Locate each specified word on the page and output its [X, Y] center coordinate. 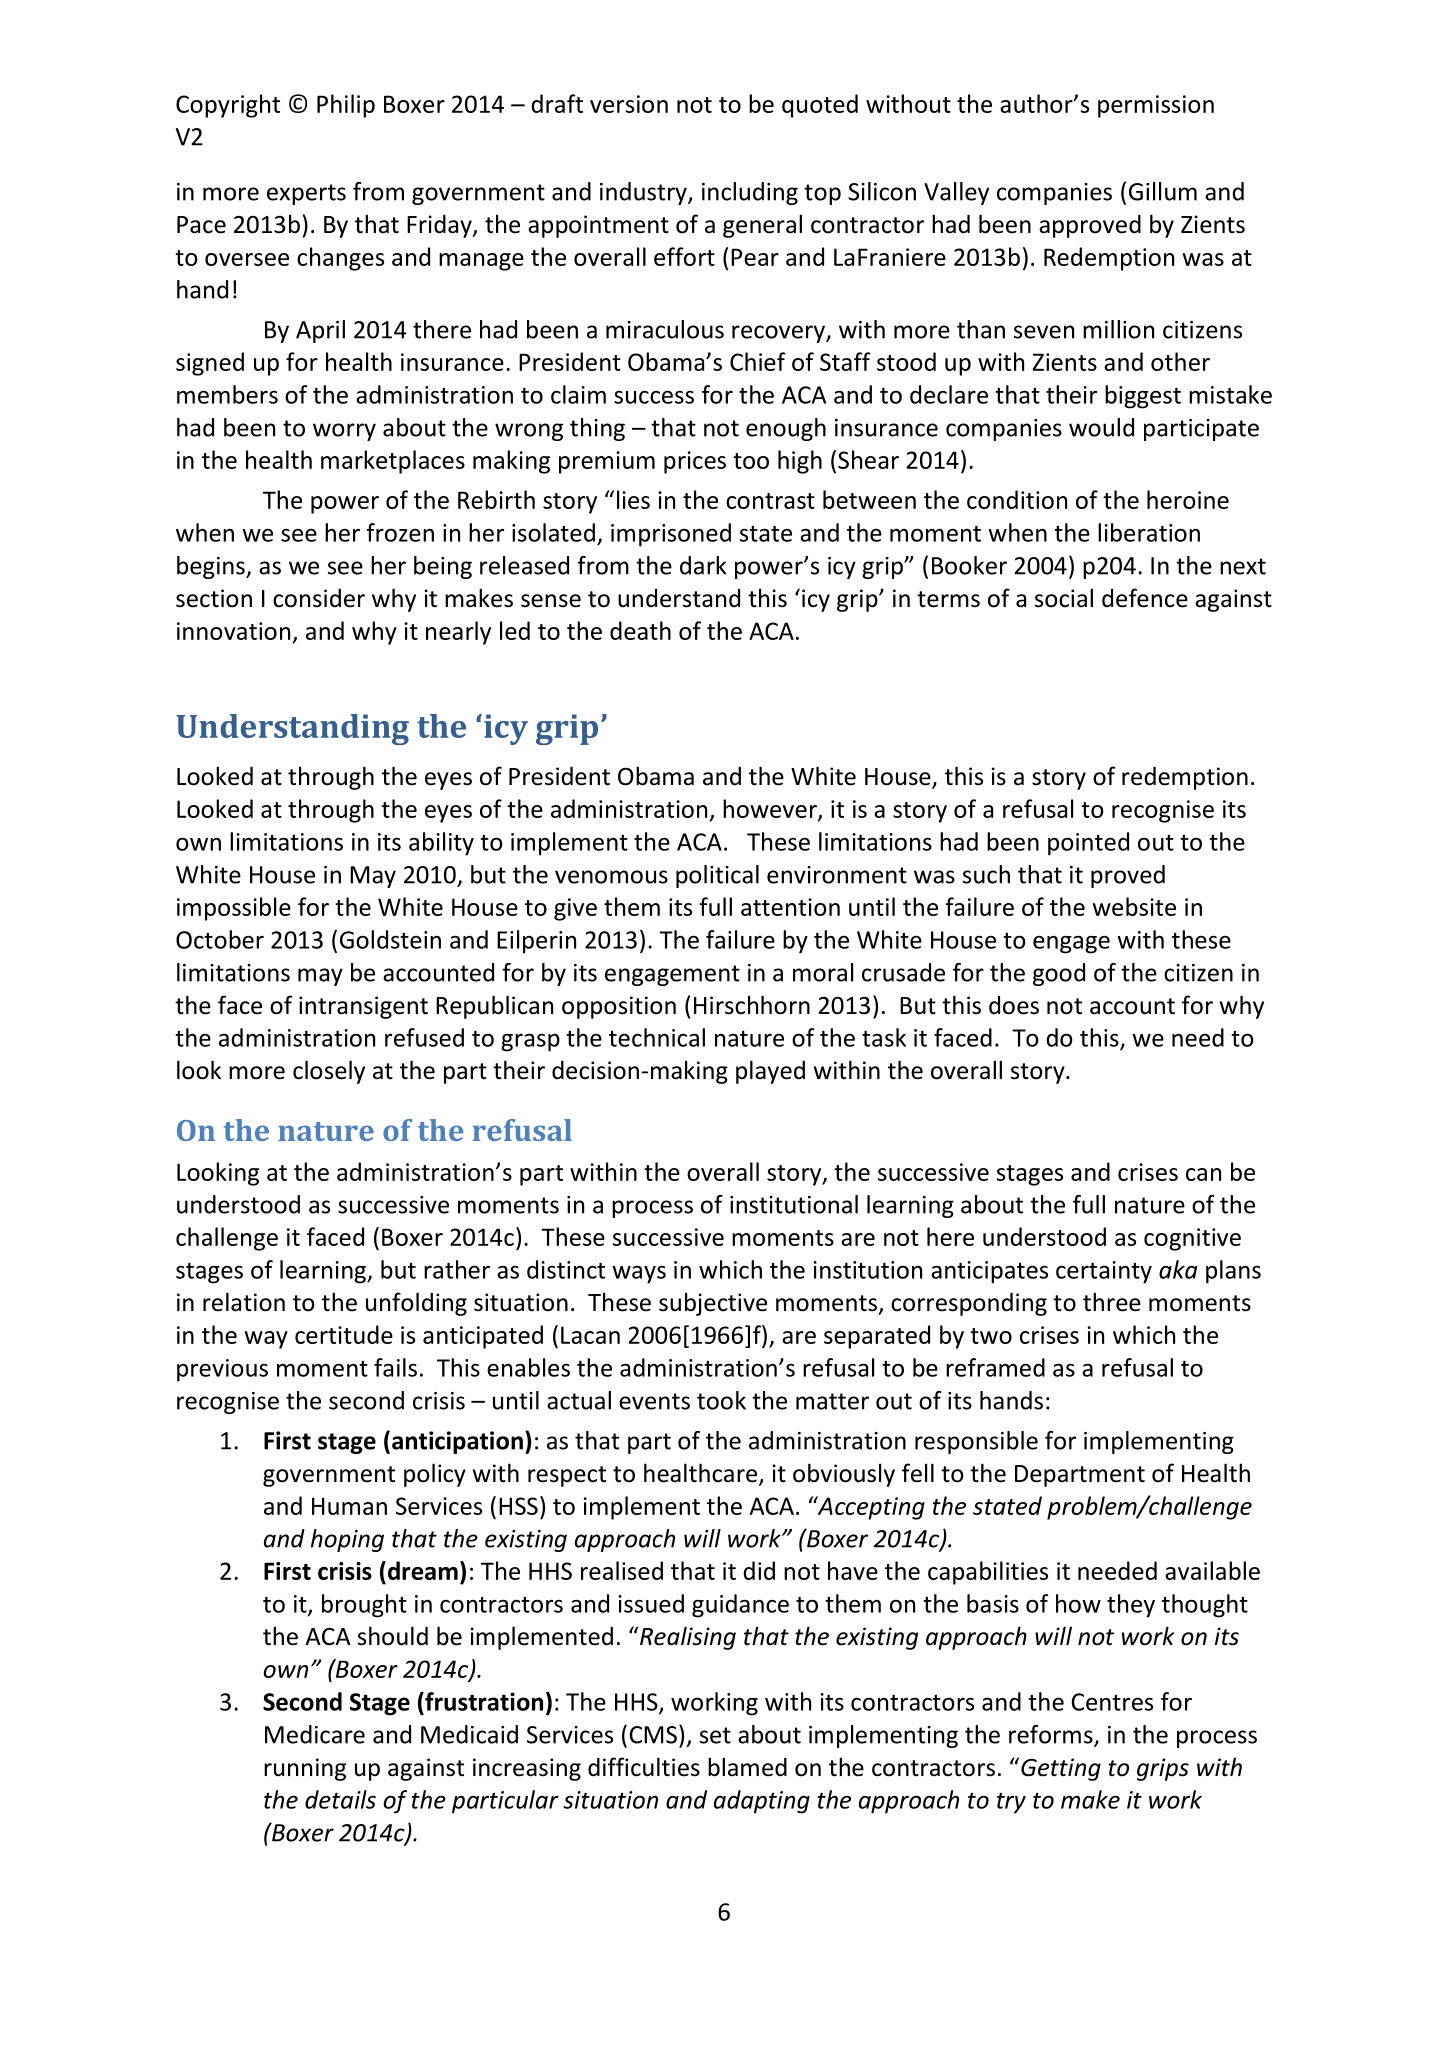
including [750, 193]
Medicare [315, 1734]
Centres [1112, 1702]
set [715, 1735]
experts [306, 194]
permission [1156, 106]
